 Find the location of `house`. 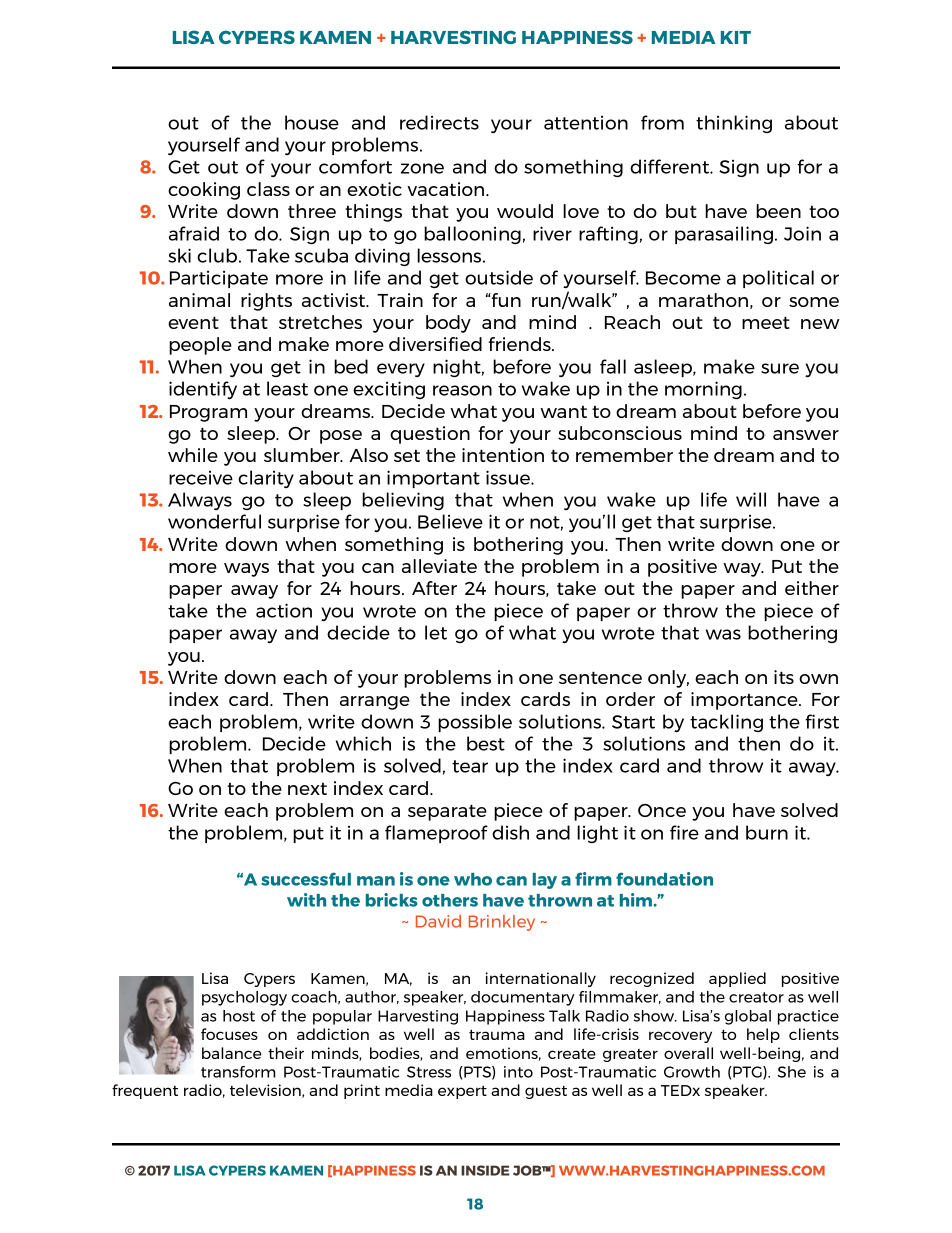

house is located at coordinates (312, 122).
